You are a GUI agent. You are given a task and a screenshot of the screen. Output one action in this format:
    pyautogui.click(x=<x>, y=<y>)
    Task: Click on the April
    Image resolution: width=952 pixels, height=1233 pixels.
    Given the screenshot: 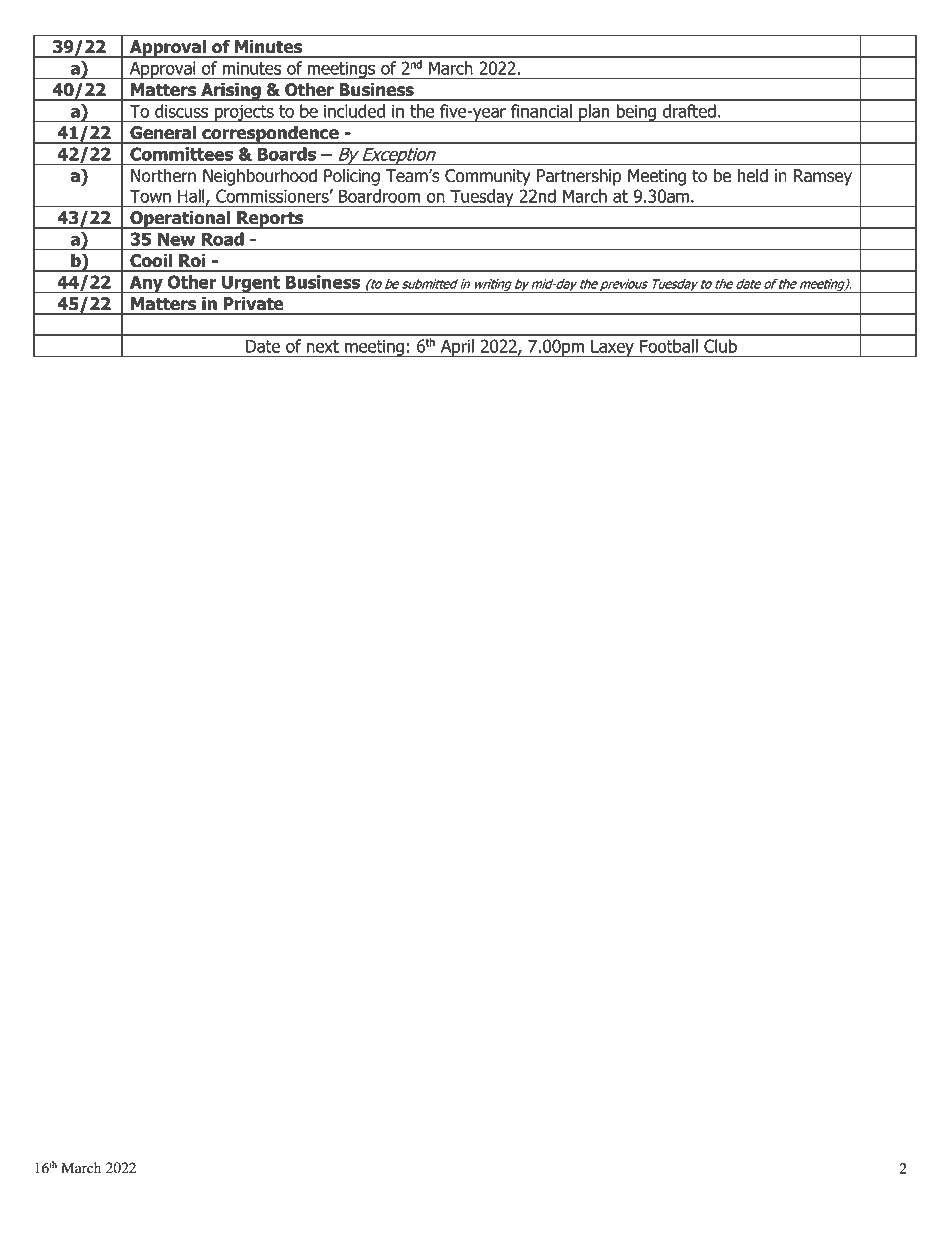 What is the action you would take?
    pyautogui.click(x=457, y=348)
